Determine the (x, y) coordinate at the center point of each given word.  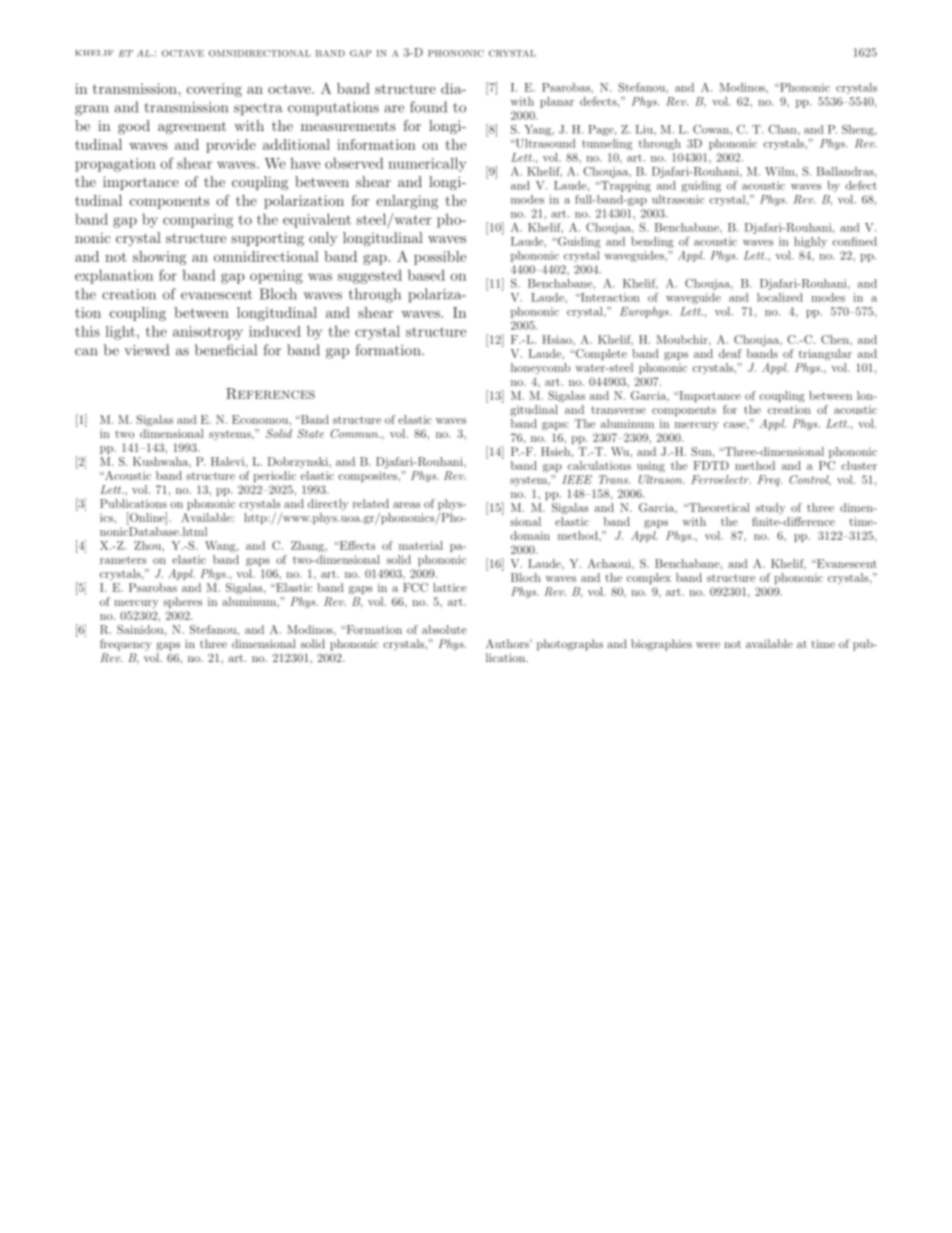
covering (214, 90)
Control (810, 480)
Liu (645, 129)
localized (780, 297)
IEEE (577, 479)
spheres (182, 602)
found (428, 107)
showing (159, 258)
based (426, 275)
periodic (274, 476)
